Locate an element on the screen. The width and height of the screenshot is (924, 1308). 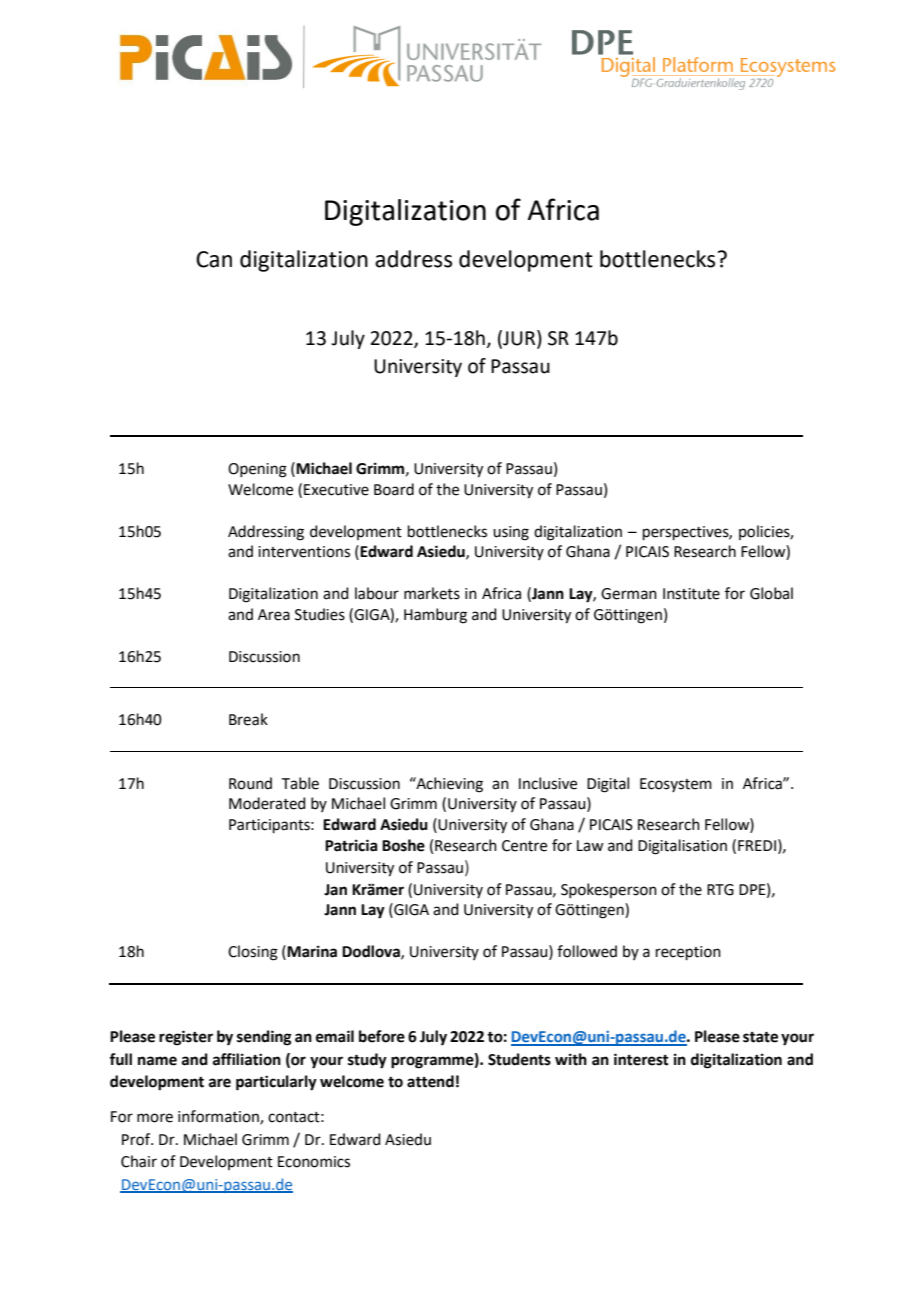
Can is located at coordinates (214, 259).
